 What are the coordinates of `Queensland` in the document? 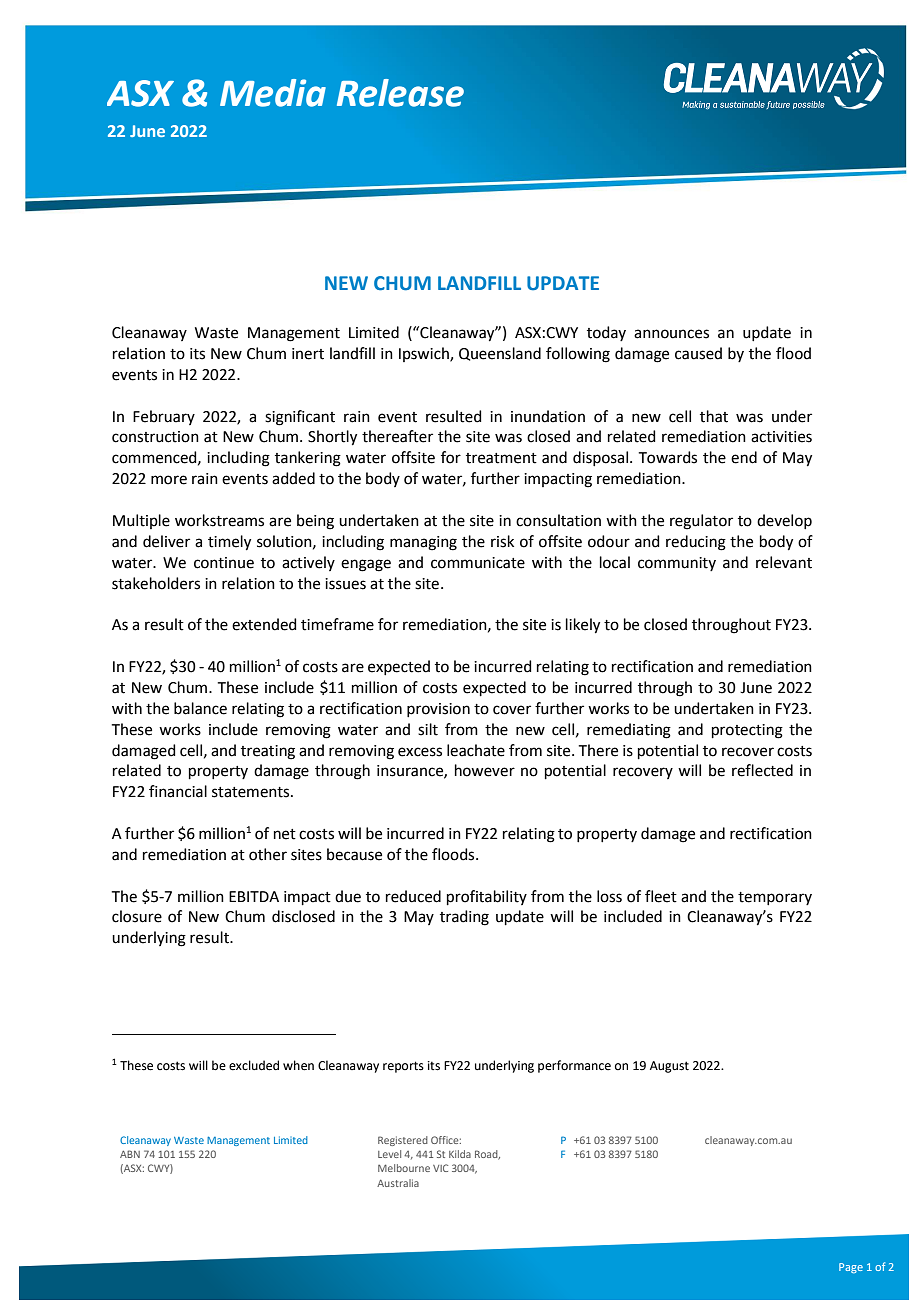 It's located at (500, 354).
